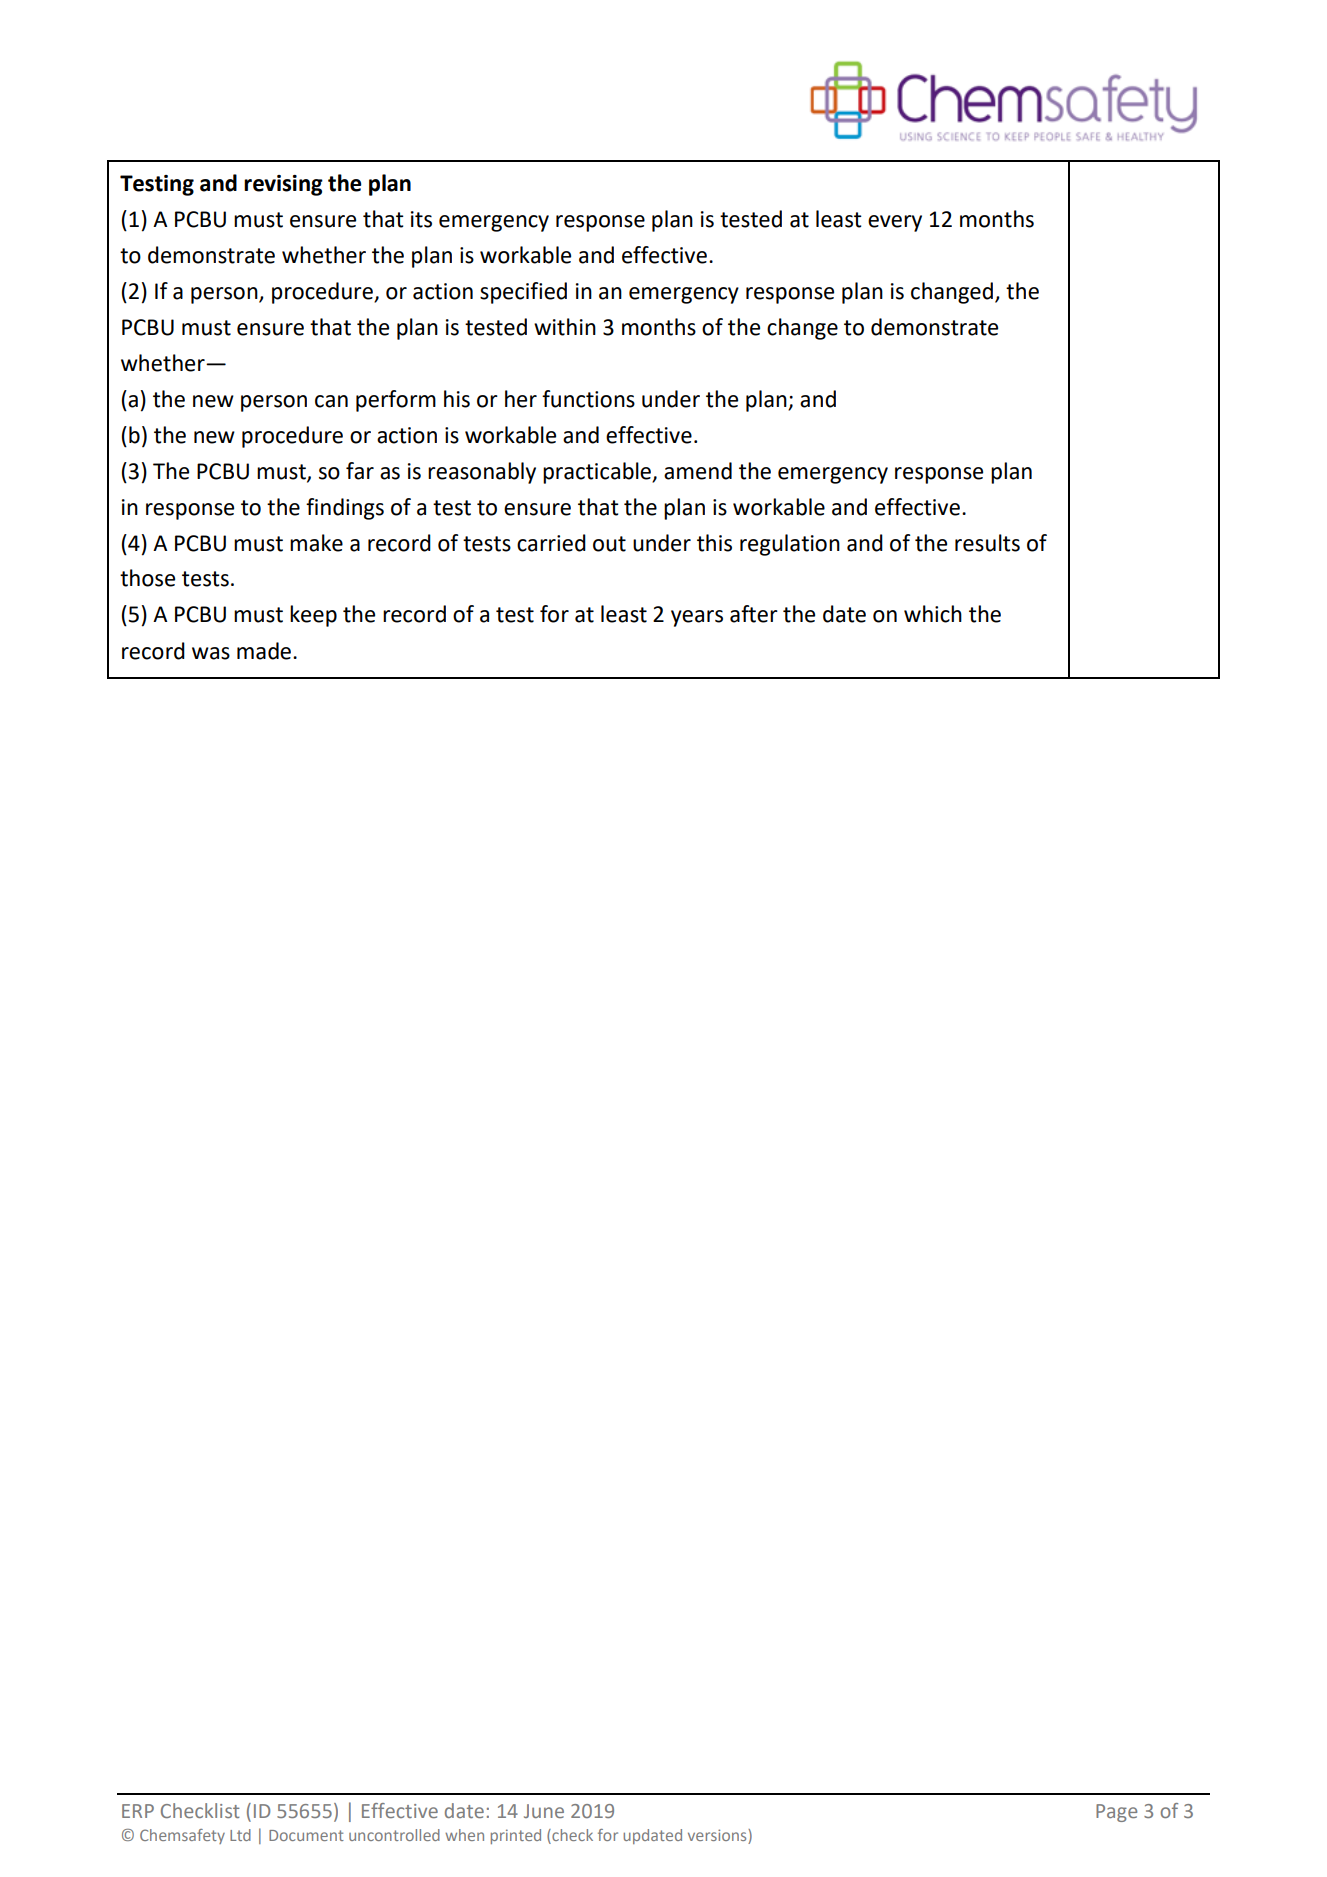 The image size is (1327, 1877). Describe the element at coordinates (697, 618) in the image. I see `years` at that location.
